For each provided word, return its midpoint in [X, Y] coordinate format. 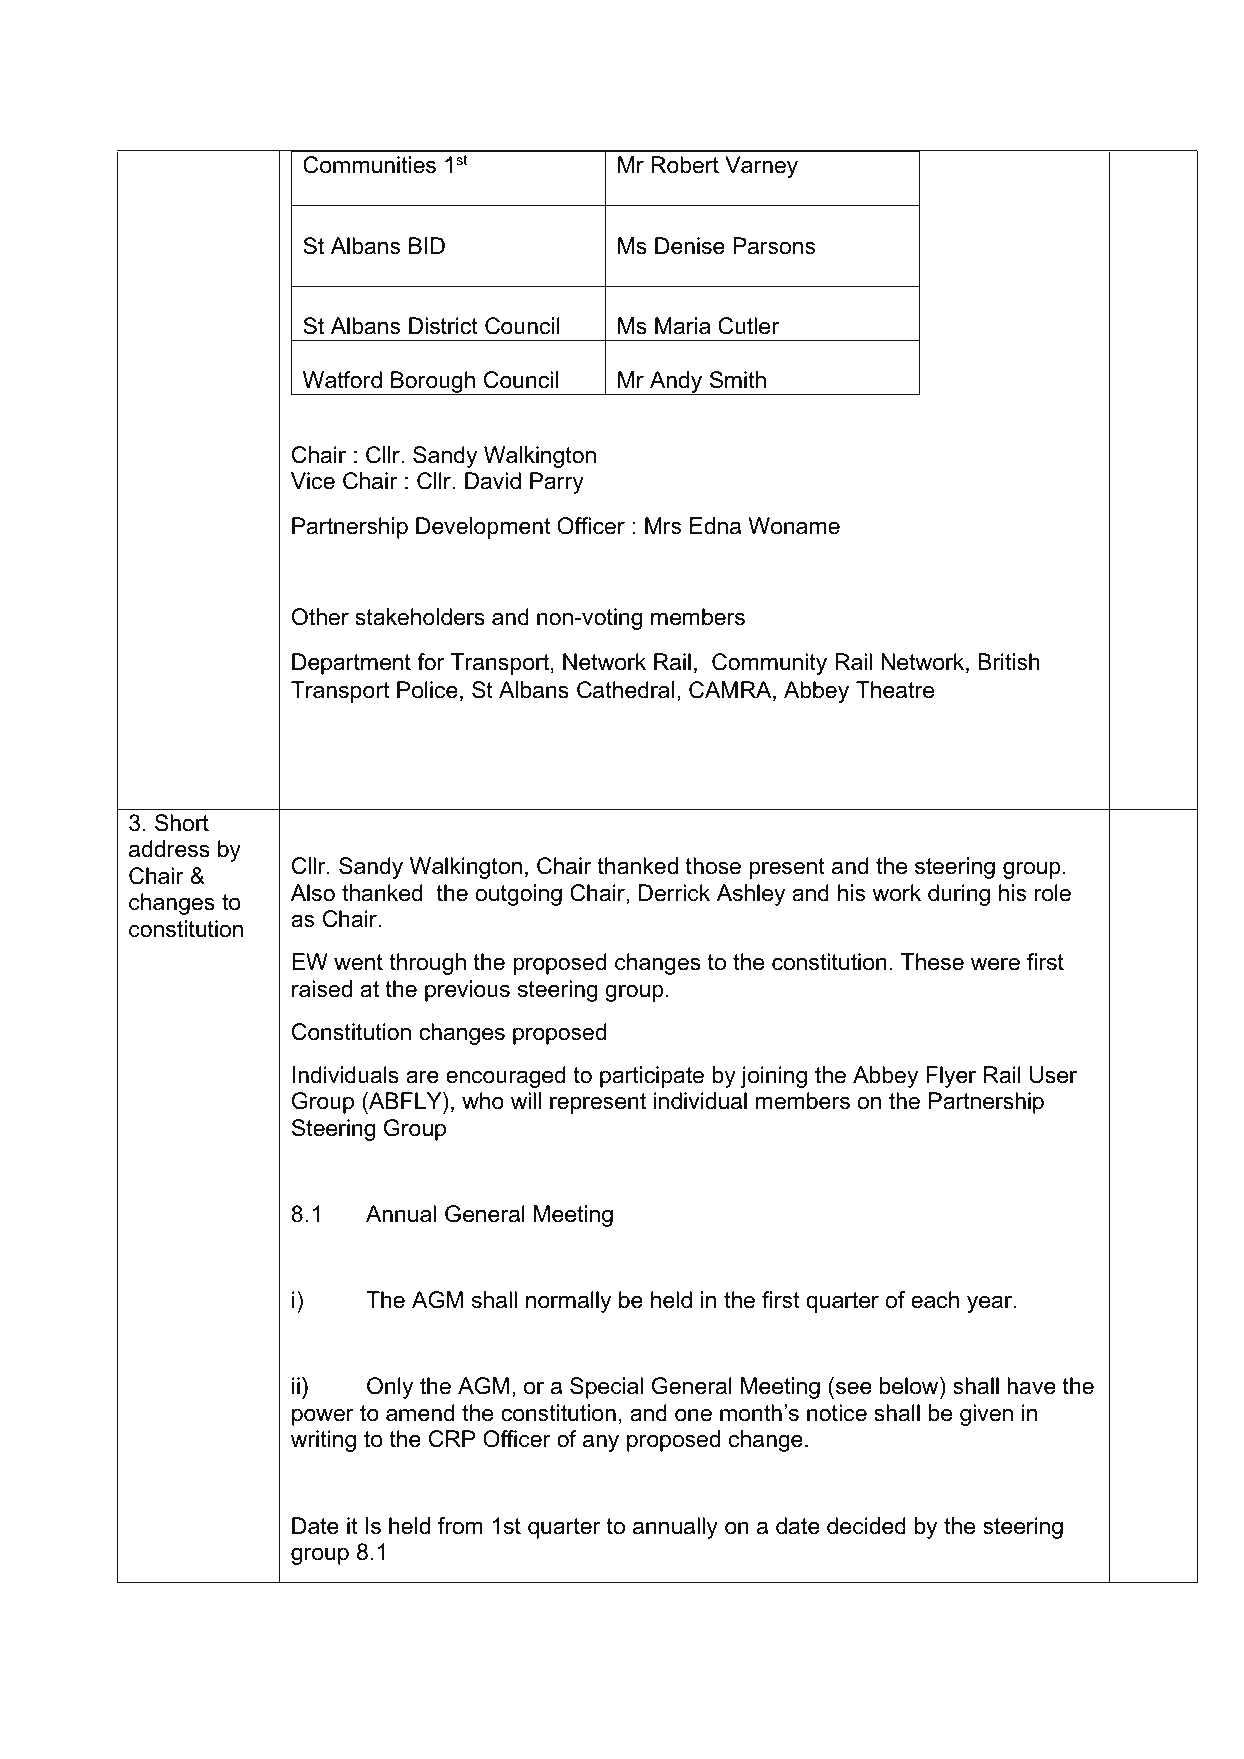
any [601, 1443]
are [422, 1077]
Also [313, 893]
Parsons [774, 246]
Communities [369, 165]
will [526, 1100]
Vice [313, 481]
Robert [685, 165]
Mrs [663, 526]
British [1009, 662]
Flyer [951, 1077]
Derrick [674, 893]
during [959, 895]
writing [323, 1441]
